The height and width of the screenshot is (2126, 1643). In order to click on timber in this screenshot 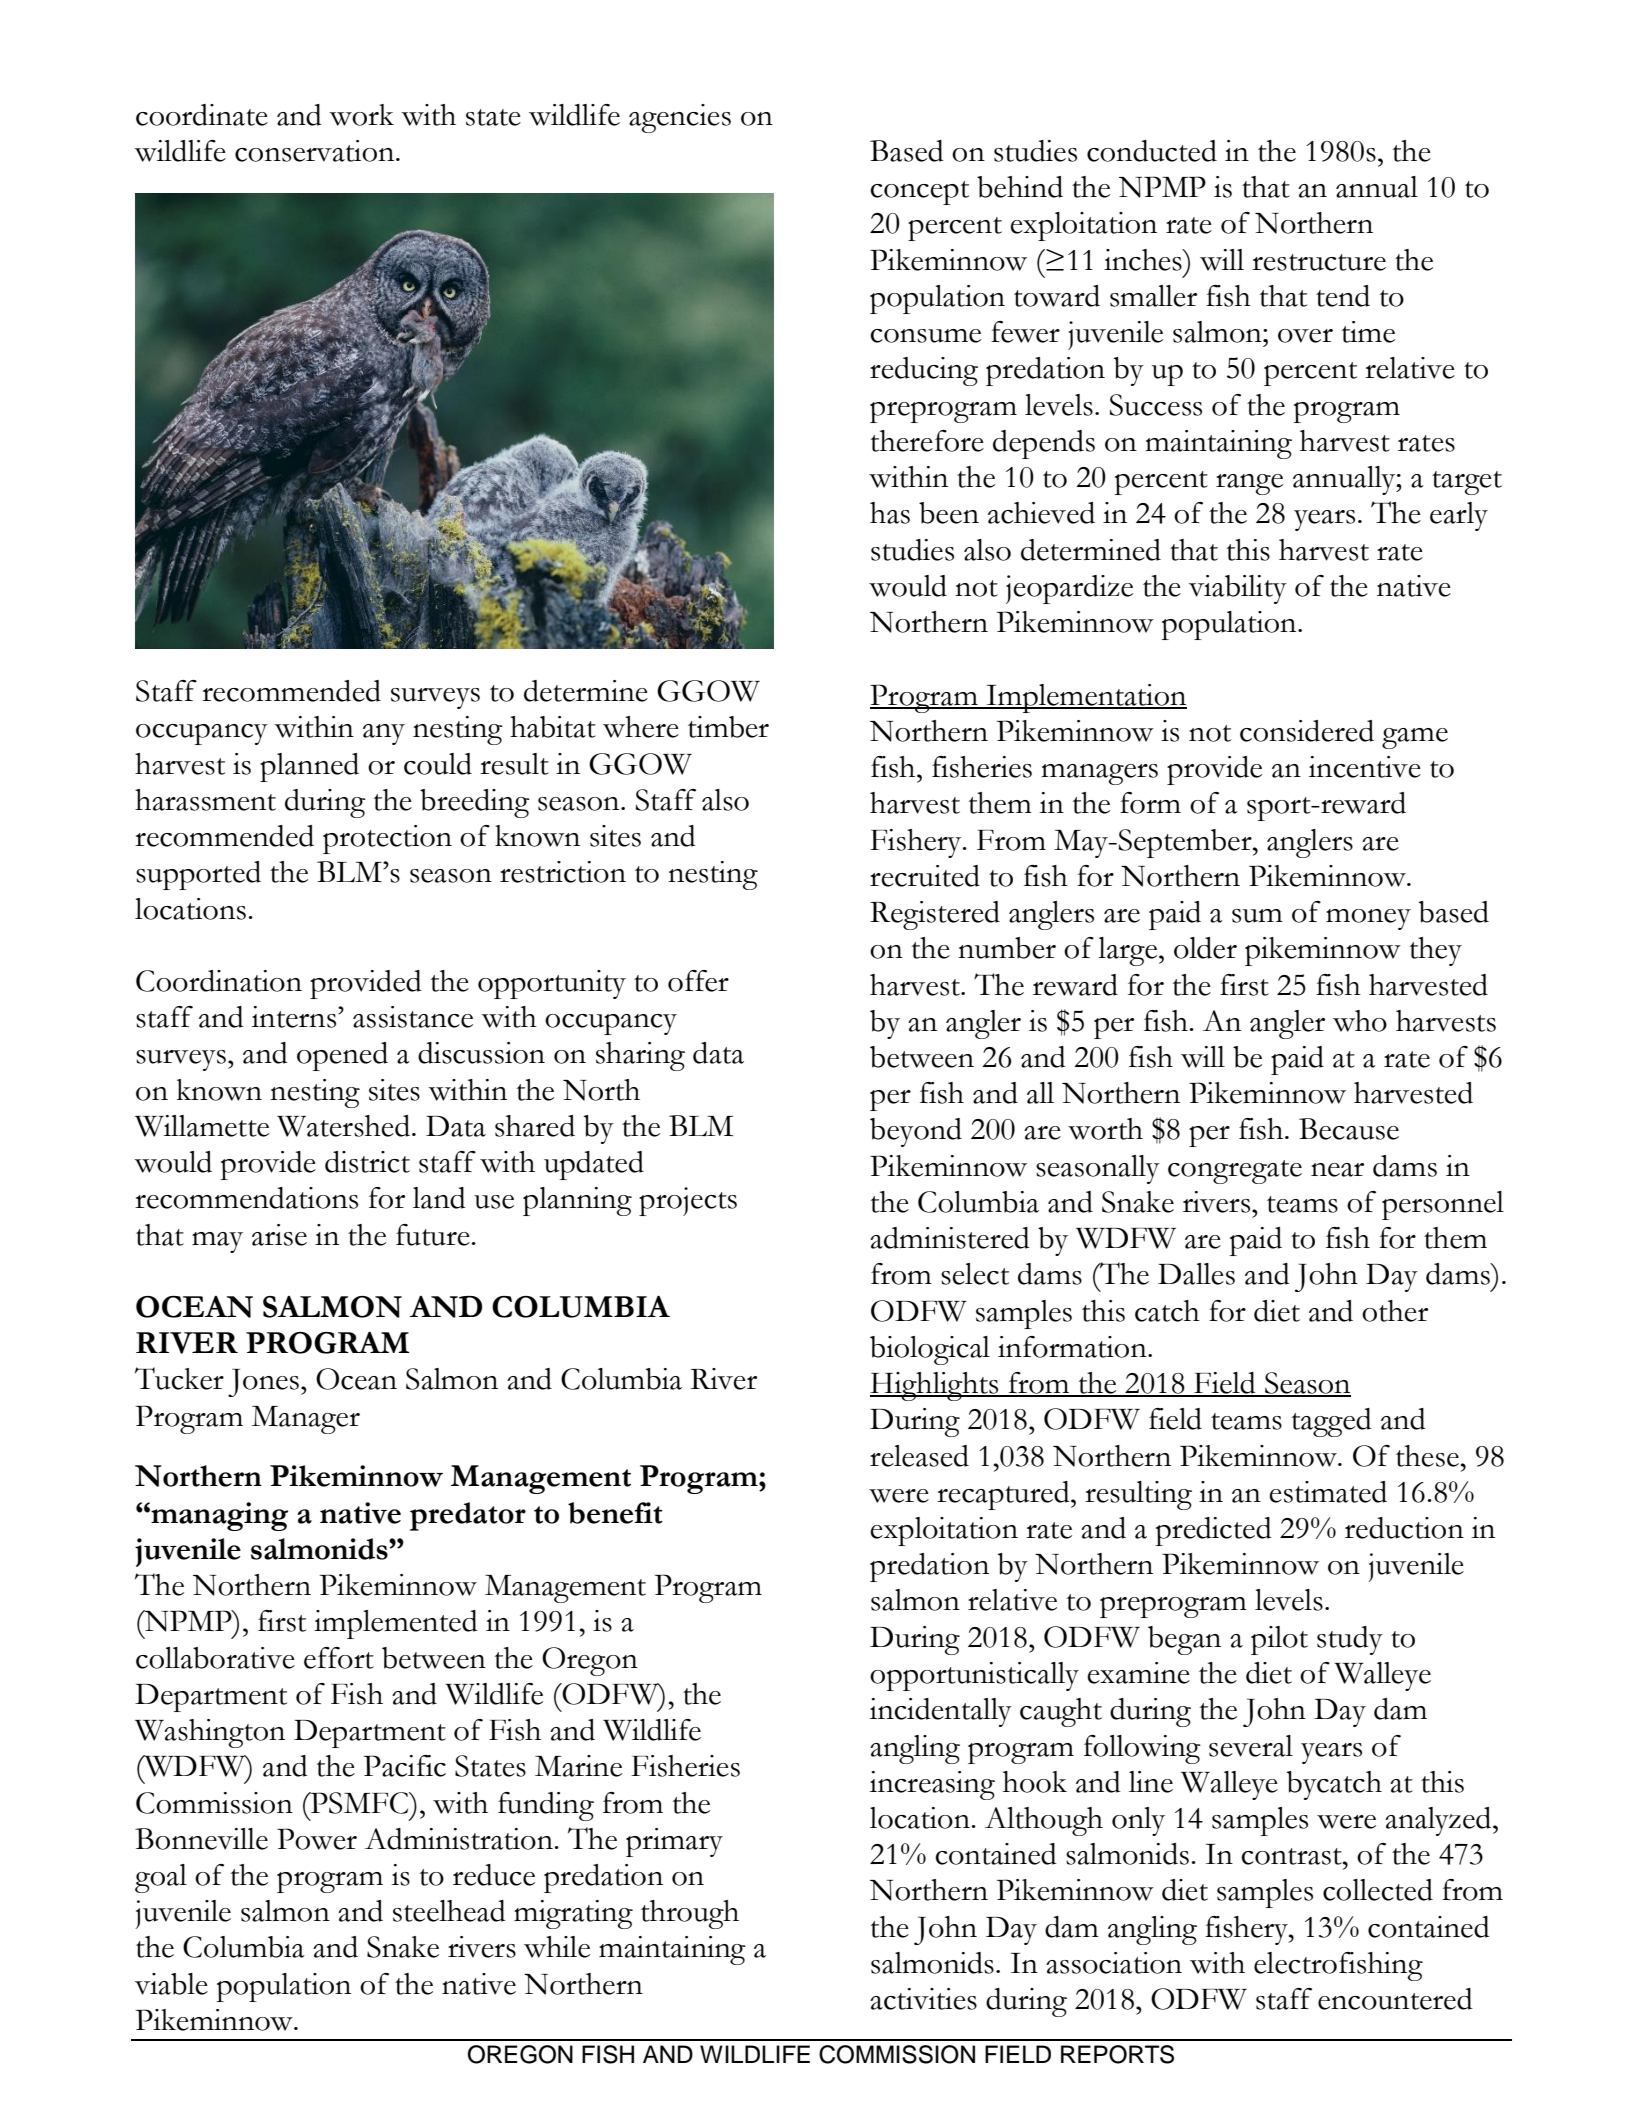, I will do `click(728, 727)`.
